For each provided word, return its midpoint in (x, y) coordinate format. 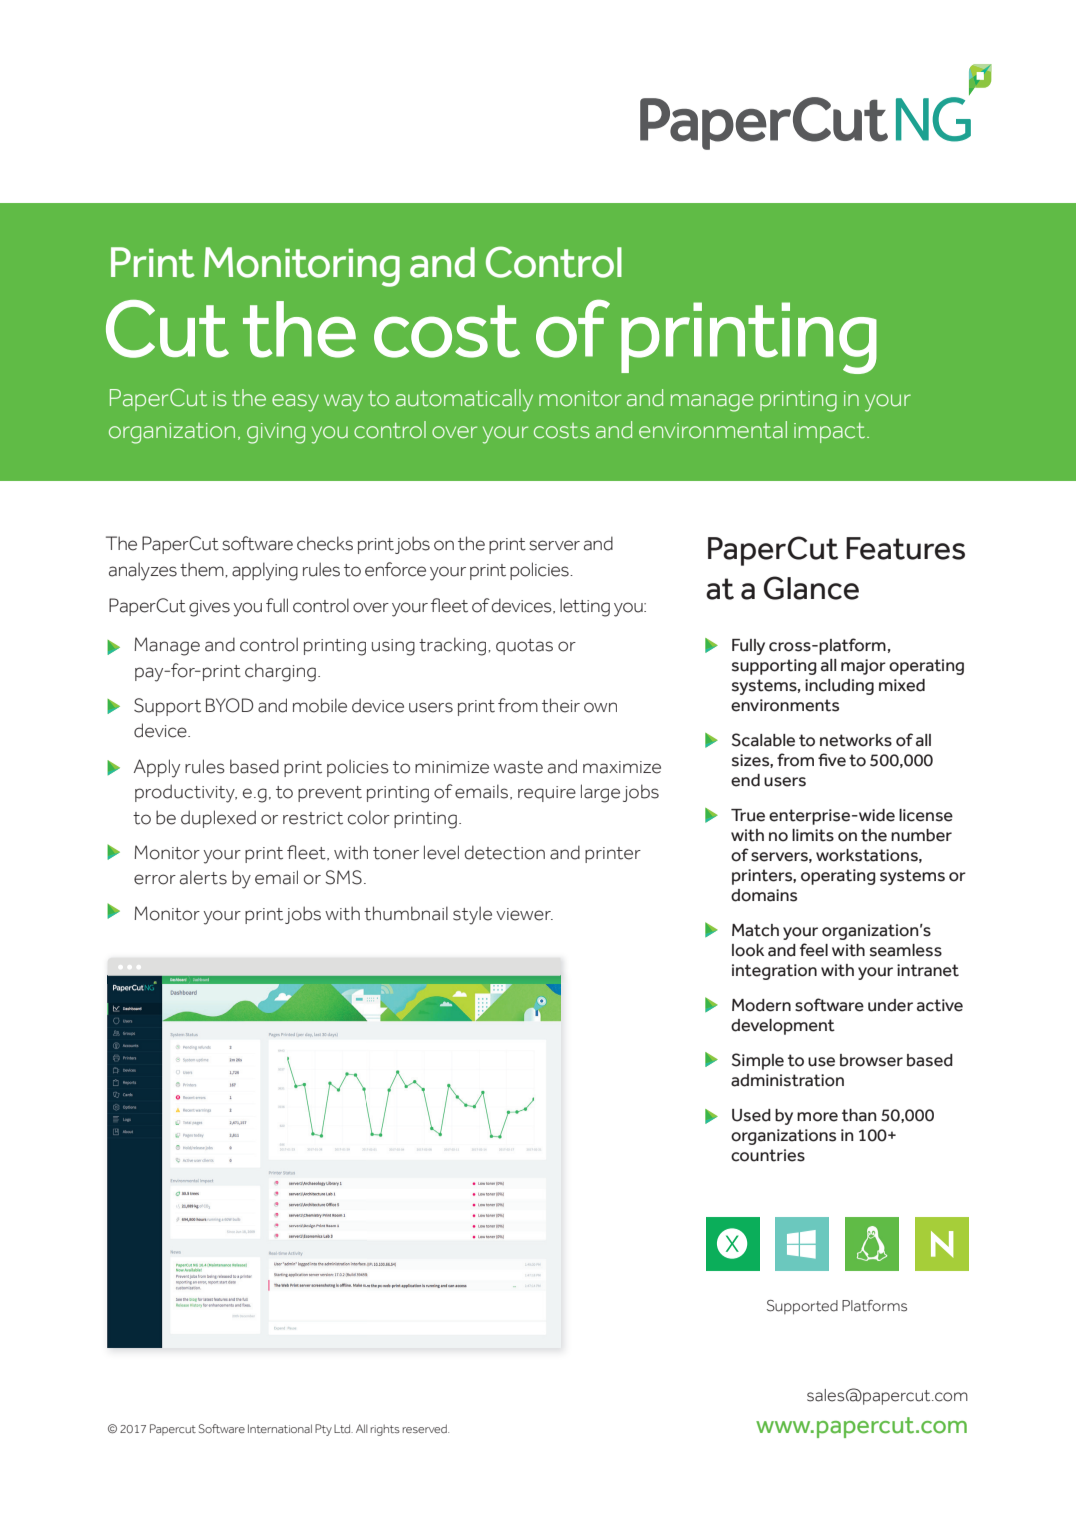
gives (209, 608)
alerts (203, 877)
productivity (186, 793)
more (817, 1117)
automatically (464, 400)
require (547, 794)
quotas (524, 647)
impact (831, 433)
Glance (811, 588)
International (280, 1428)
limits (813, 835)
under (890, 1005)
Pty (323, 1430)
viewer (524, 914)
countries (768, 1155)
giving (276, 433)
